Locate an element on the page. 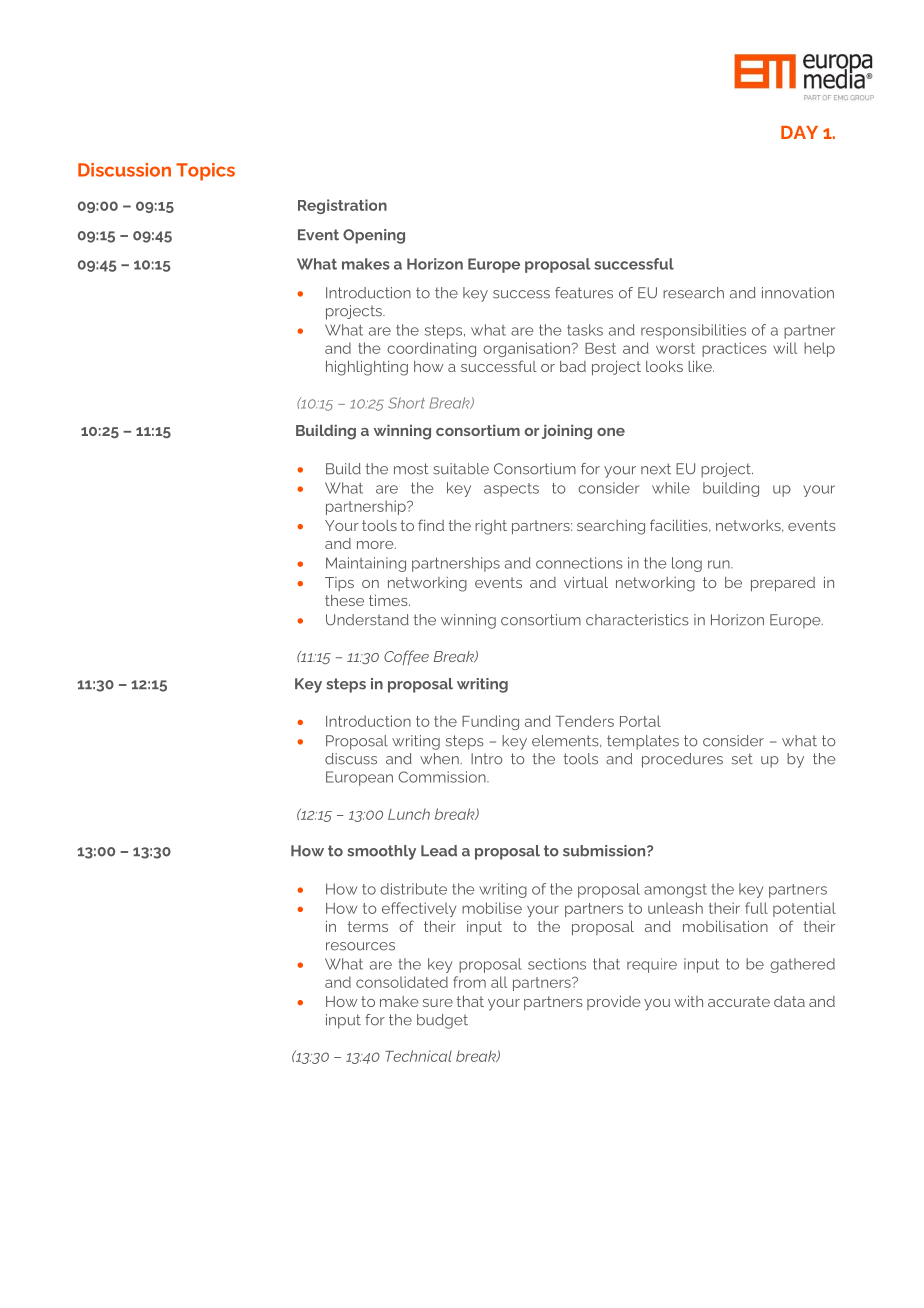 This image has width=924, height=1308. virtual is located at coordinates (586, 582).
